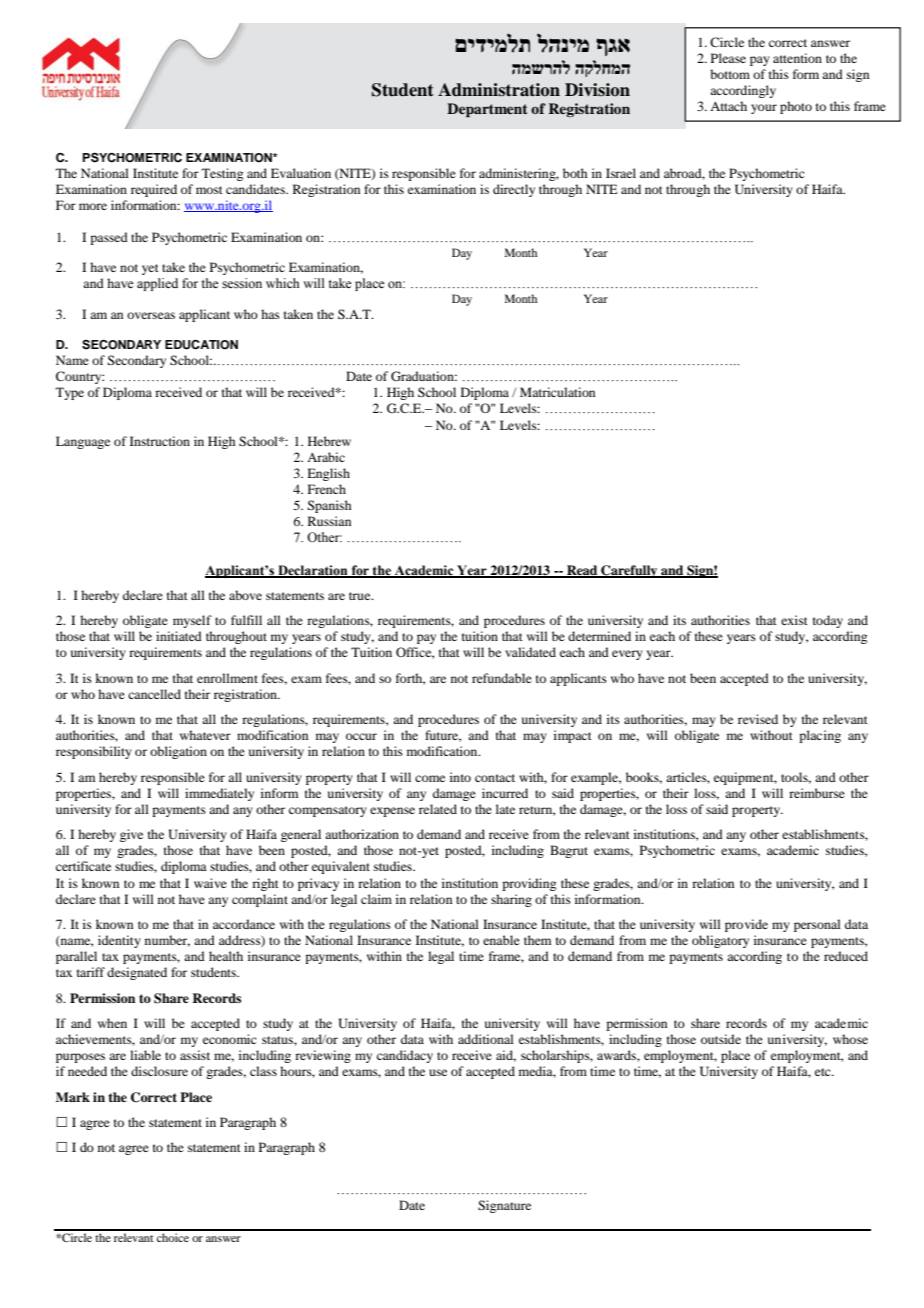 The image size is (924, 1308). I want to click on myself, so click(192, 621).
